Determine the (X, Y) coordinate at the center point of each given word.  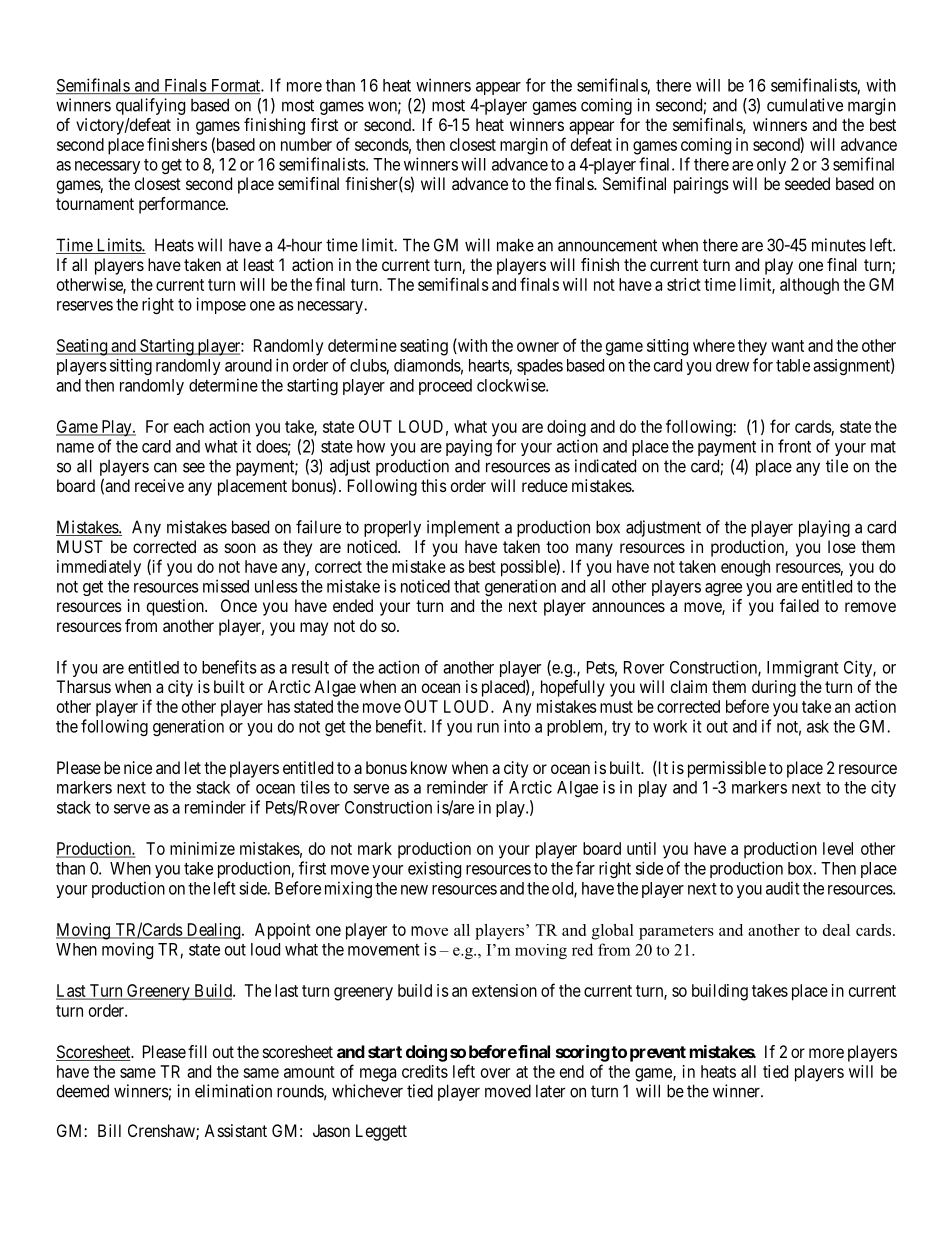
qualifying (150, 106)
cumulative (805, 105)
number (306, 144)
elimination (233, 1091)
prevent (658, 1054)
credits (425, 1071)
